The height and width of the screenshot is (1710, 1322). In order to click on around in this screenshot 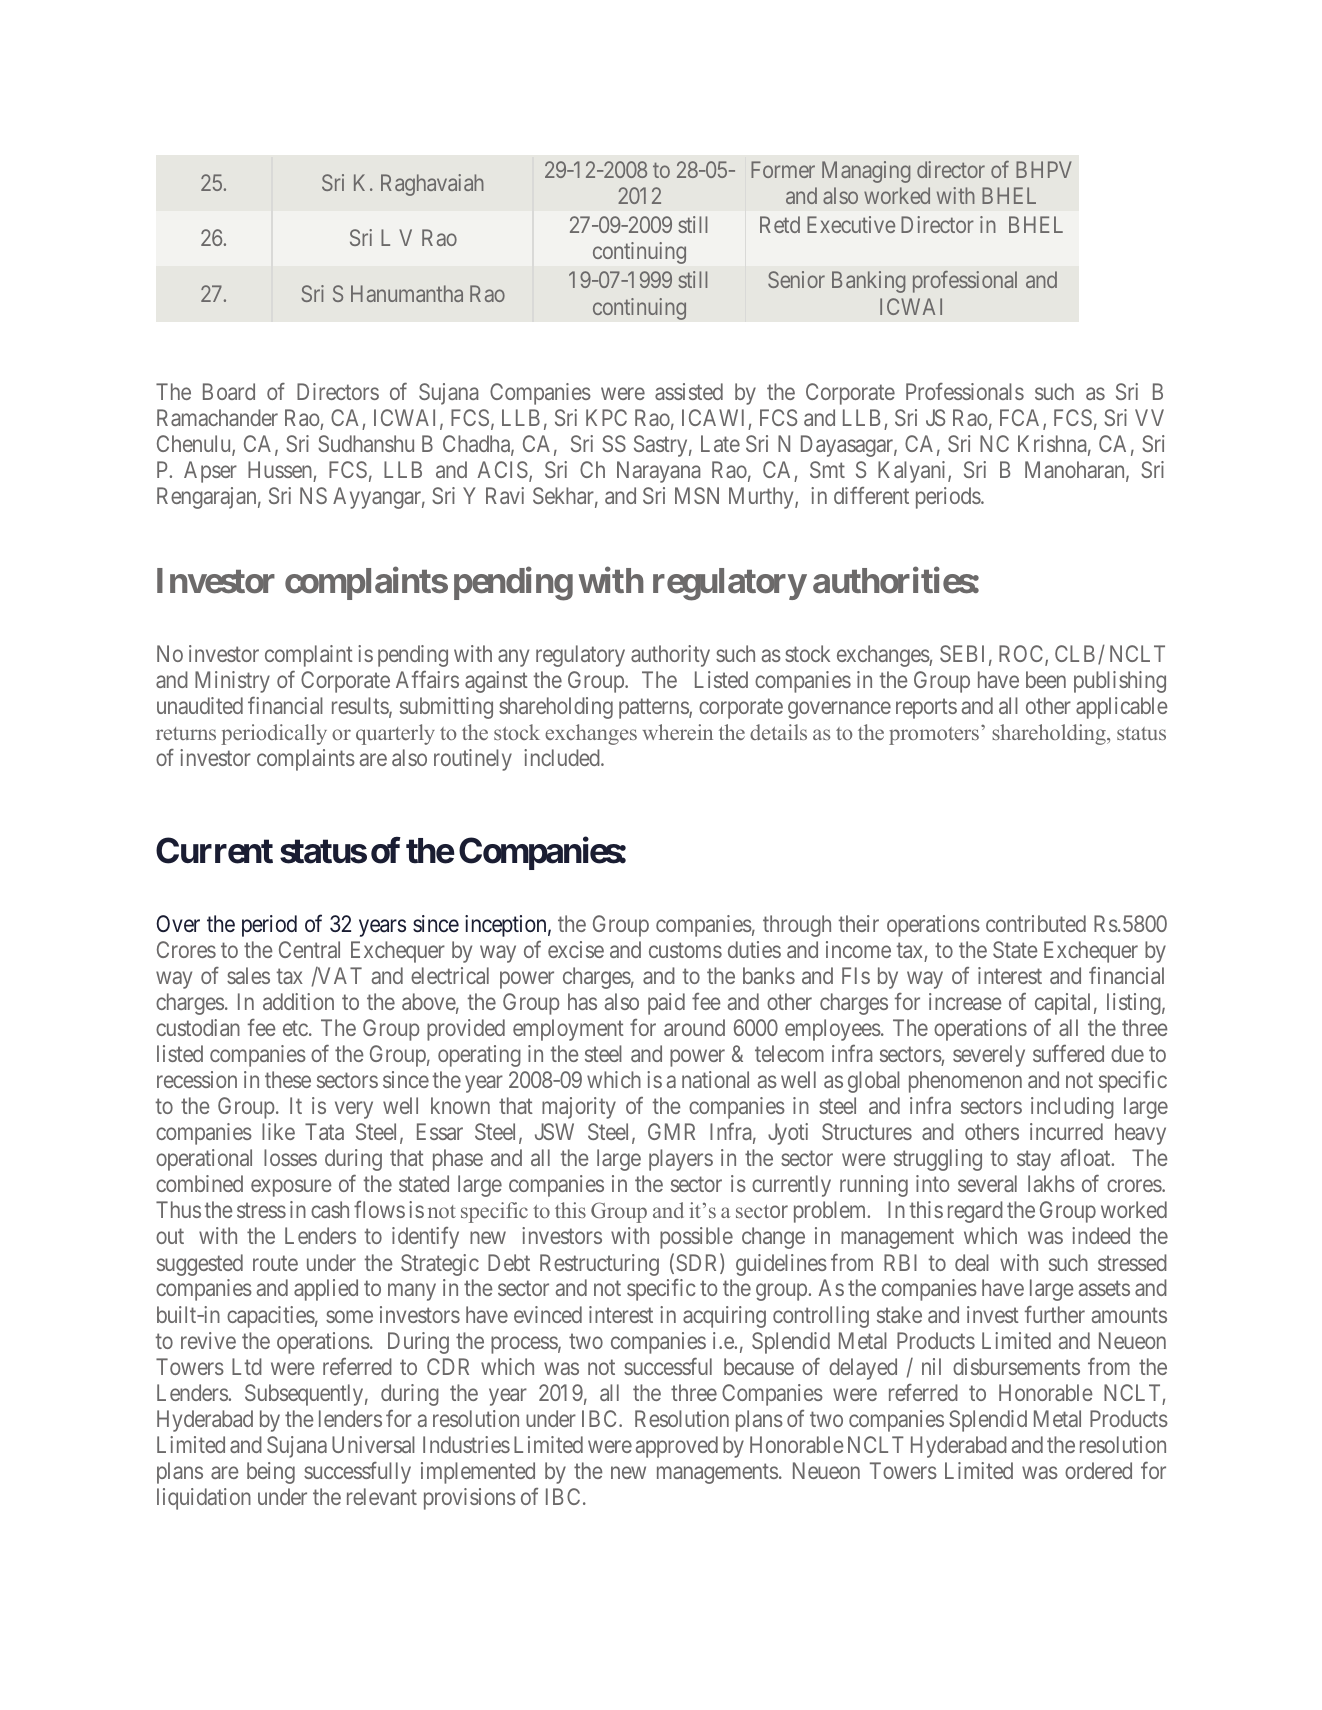, I will do `click(694, 1027)`.
